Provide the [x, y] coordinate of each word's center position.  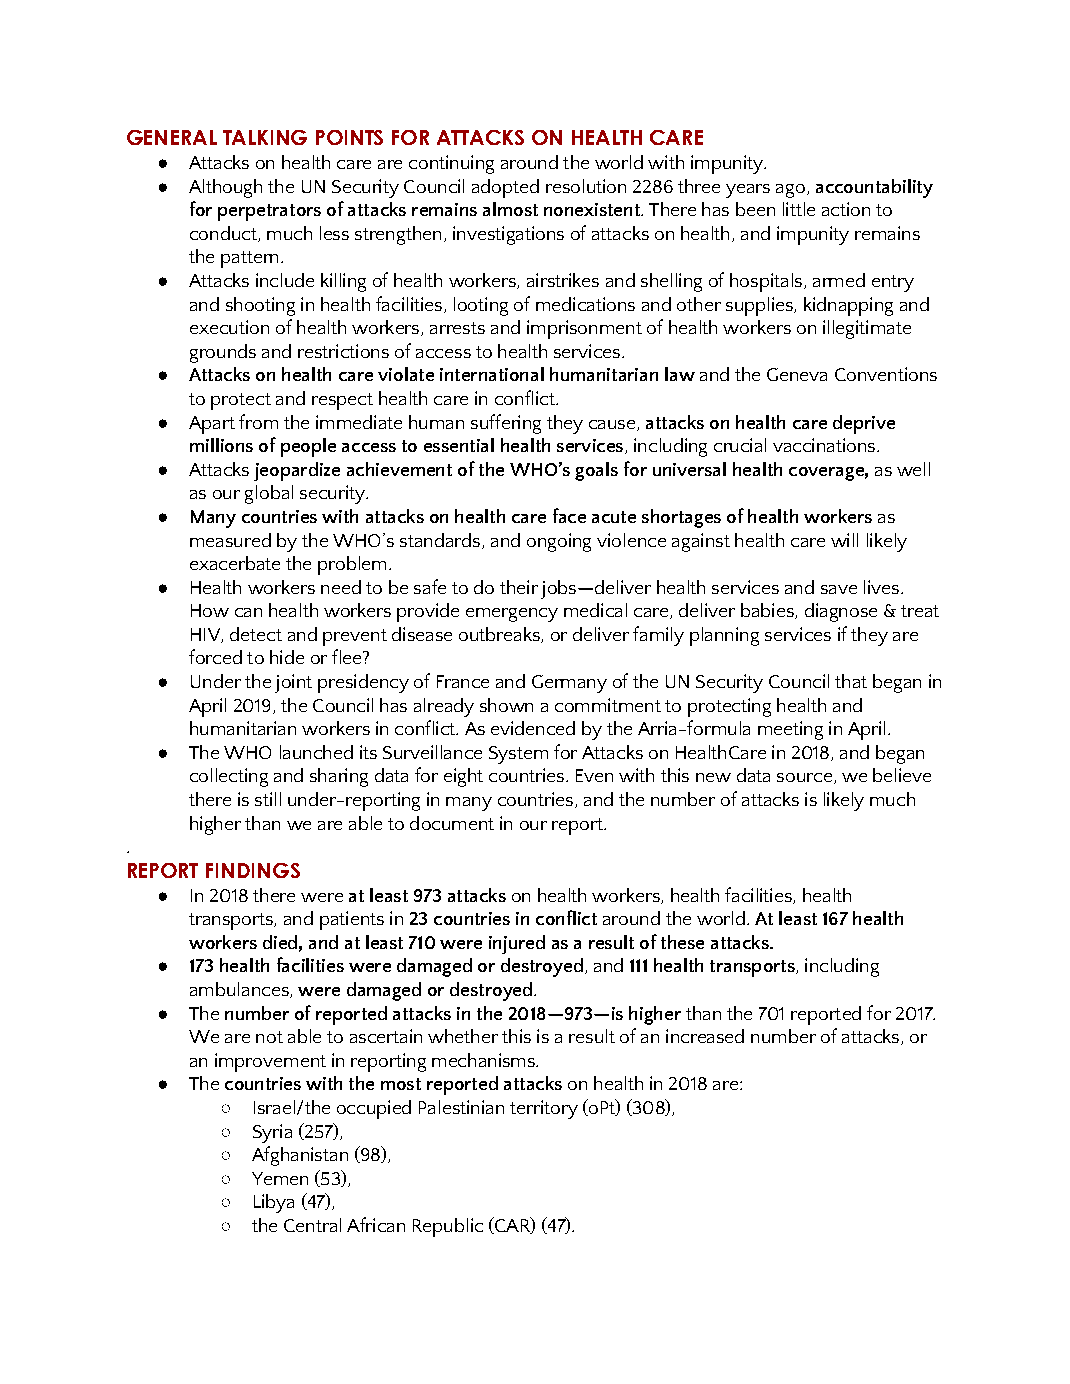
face [569, 515]
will [844, 540]
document [452, 823]
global [269, 494]
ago [790, 191]
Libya [274, 1203]
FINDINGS [253, 870]
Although [225, 188]
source [804, 777]
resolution [586, 186]
